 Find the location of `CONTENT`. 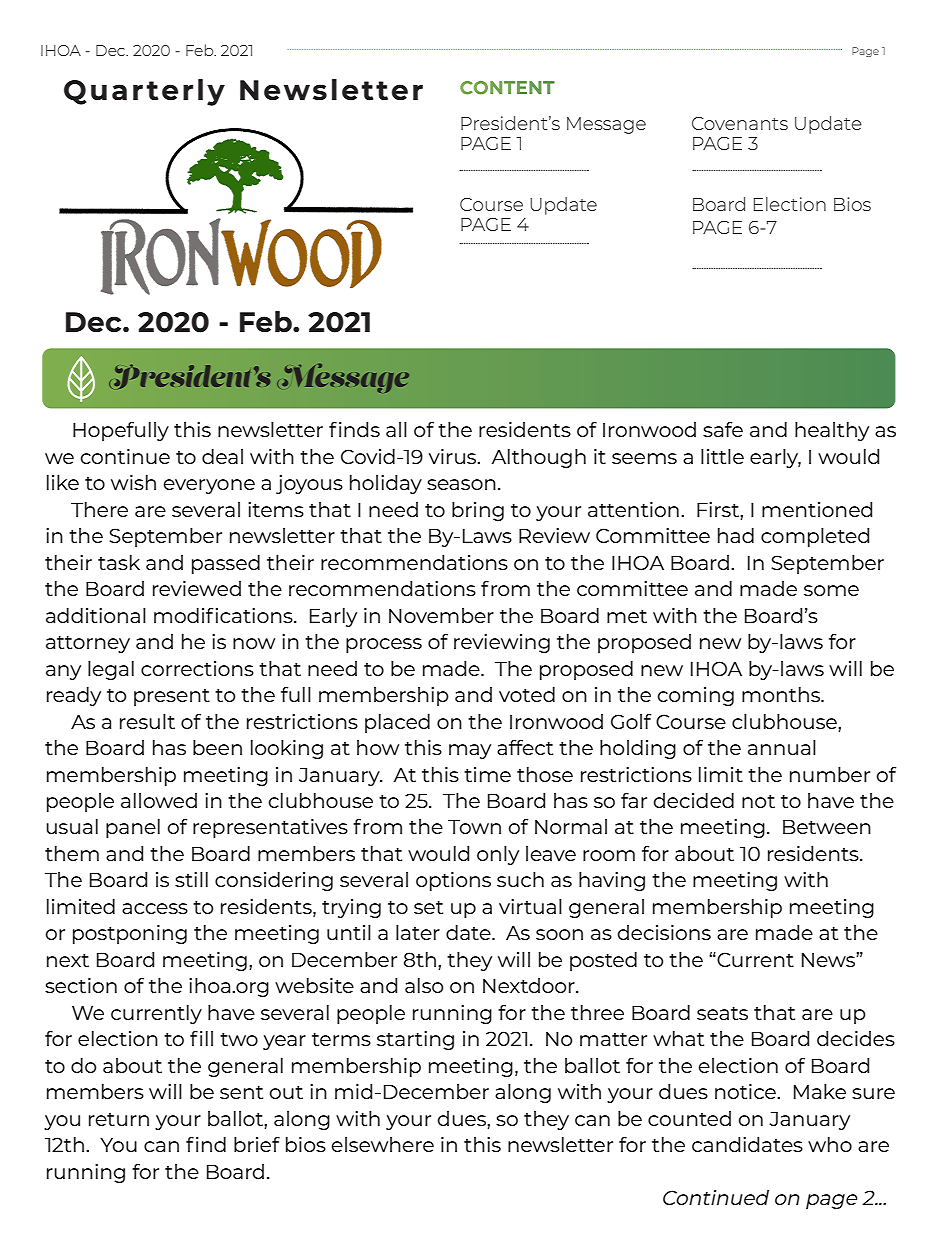

CONTENT is located at coordinates (507, 88).
